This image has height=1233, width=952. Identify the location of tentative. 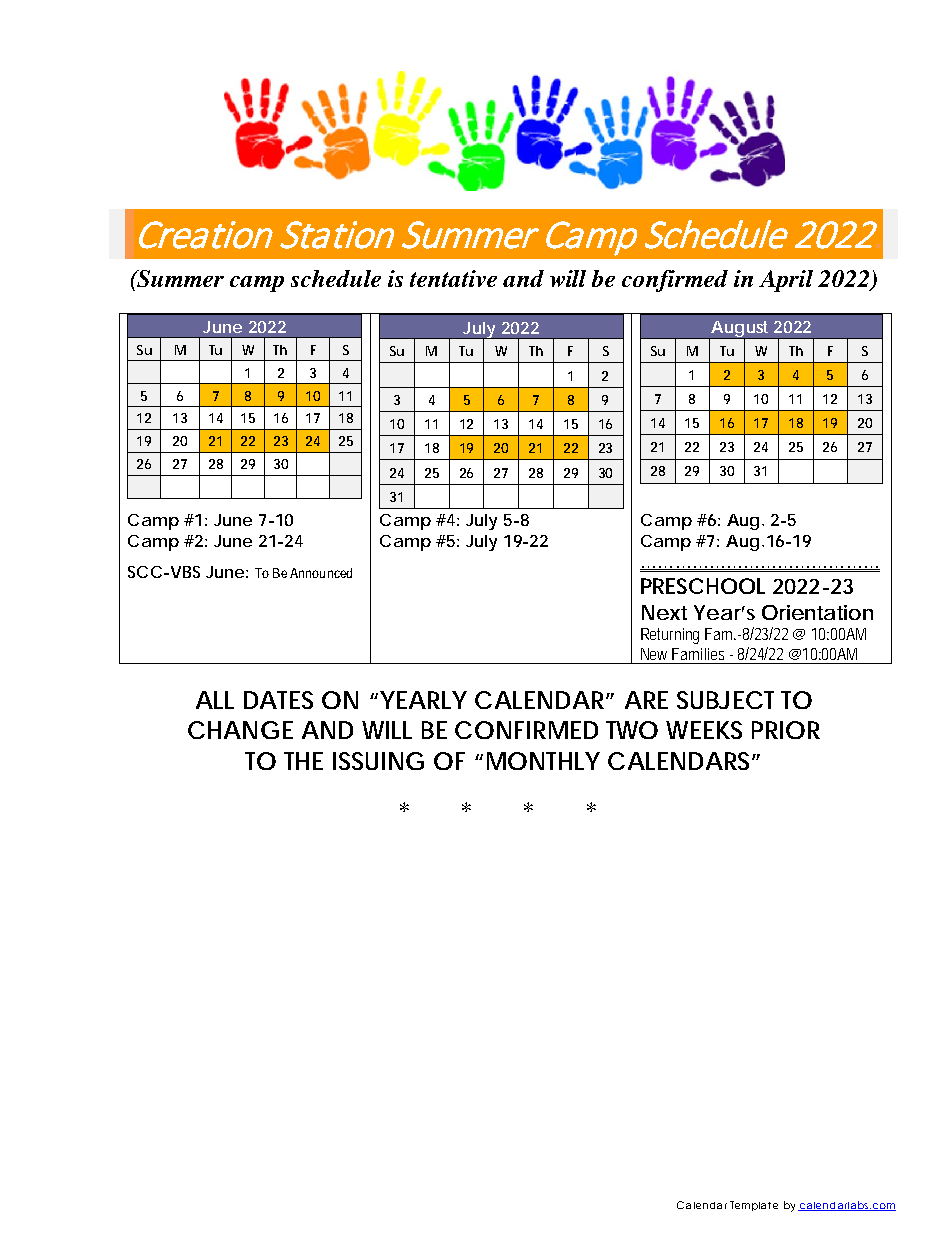
(453, 278).
